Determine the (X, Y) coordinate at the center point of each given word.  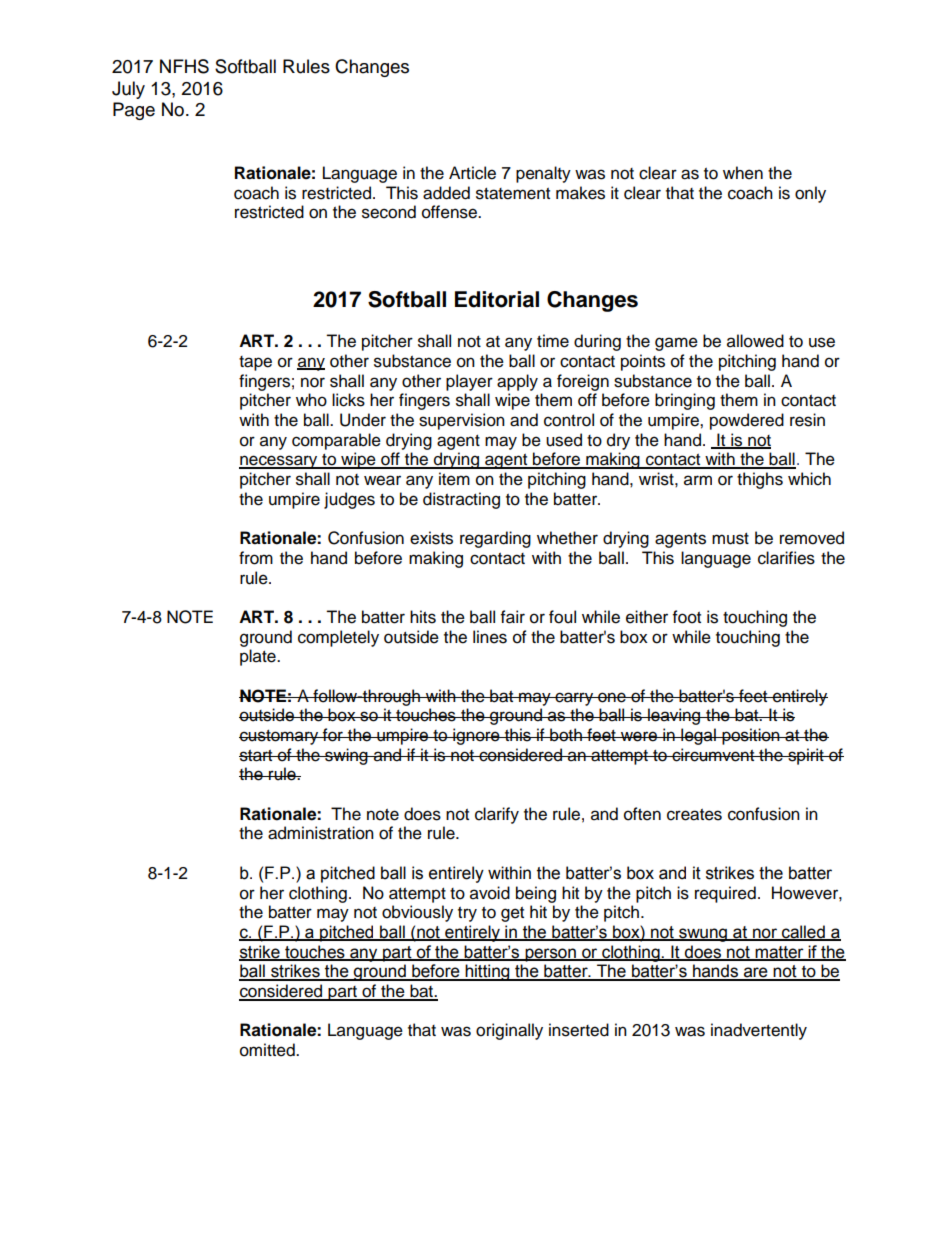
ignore (476, 736)
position (751, 736)
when (743, 173)
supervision (462, 421)
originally (509, 1031)
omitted (268, 1050)
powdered (747, 421)
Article (472, 173)
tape (255, 363)
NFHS (184, 66)
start (257, 756)
